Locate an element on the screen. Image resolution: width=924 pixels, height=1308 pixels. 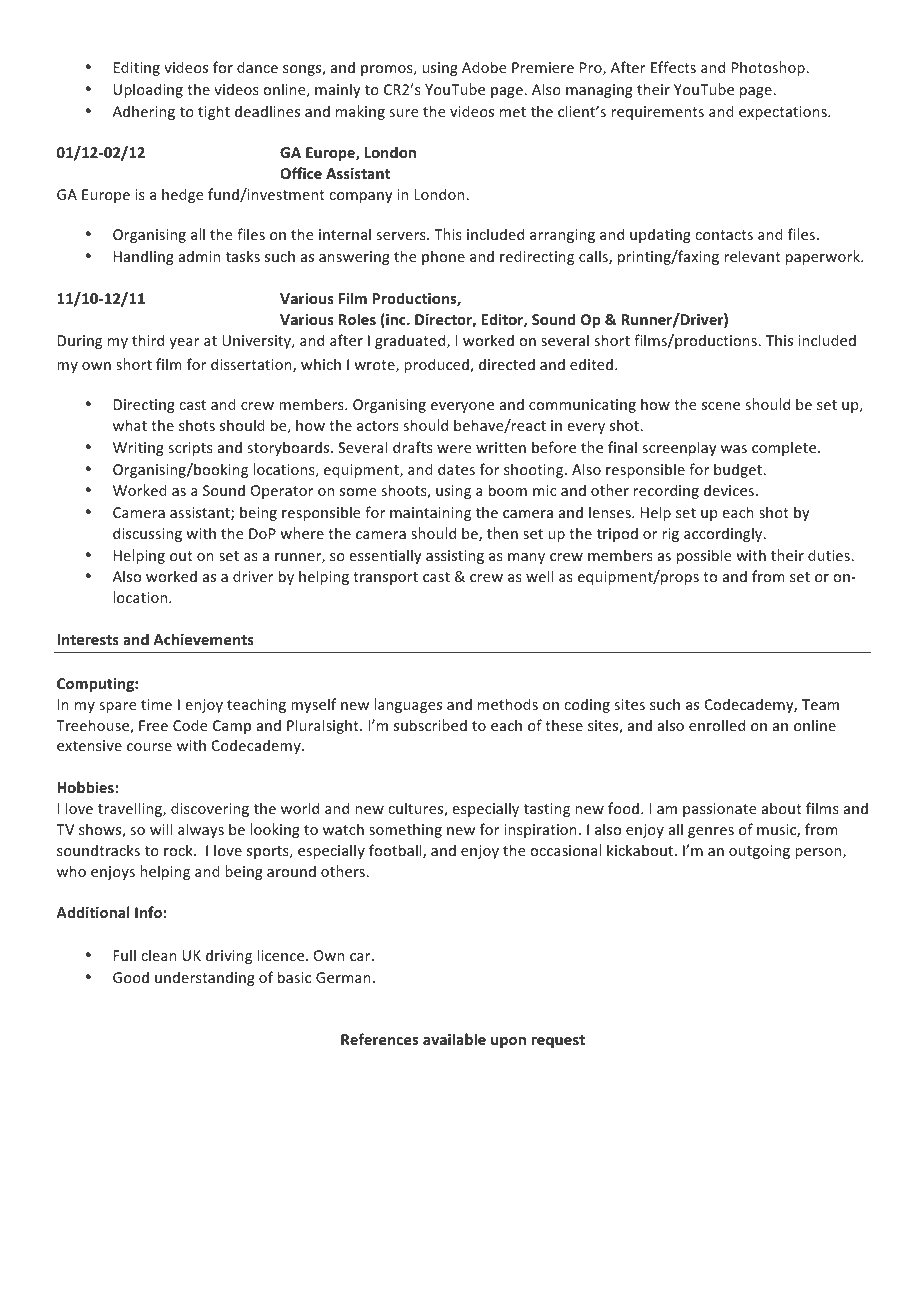
produced is located at coordinates (437, 365).
